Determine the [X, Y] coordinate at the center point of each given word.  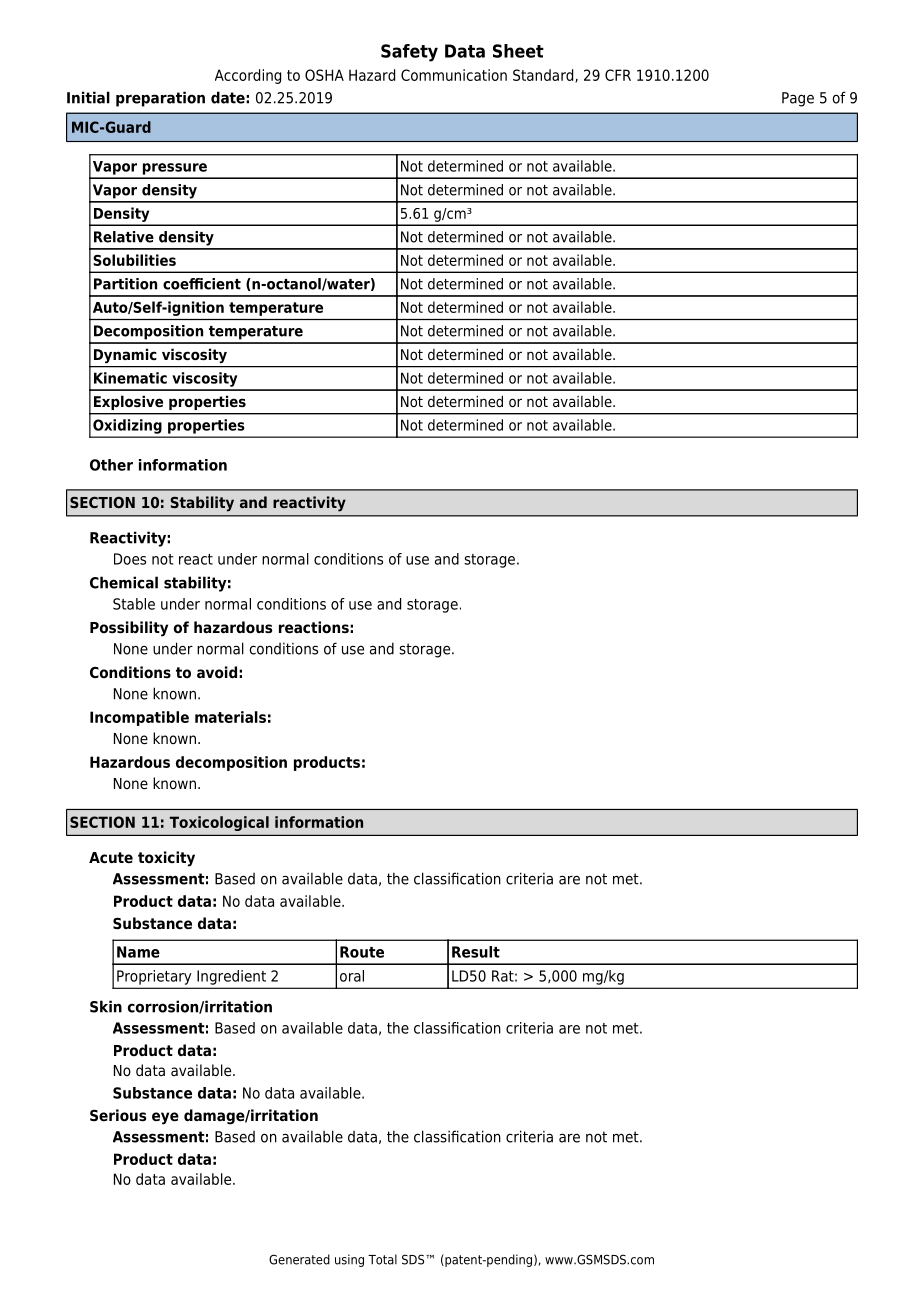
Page [798, 99]
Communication [454, 75]
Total [382, 1259]
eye [165, 1118]
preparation [160, 99]
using [349, 1260]
